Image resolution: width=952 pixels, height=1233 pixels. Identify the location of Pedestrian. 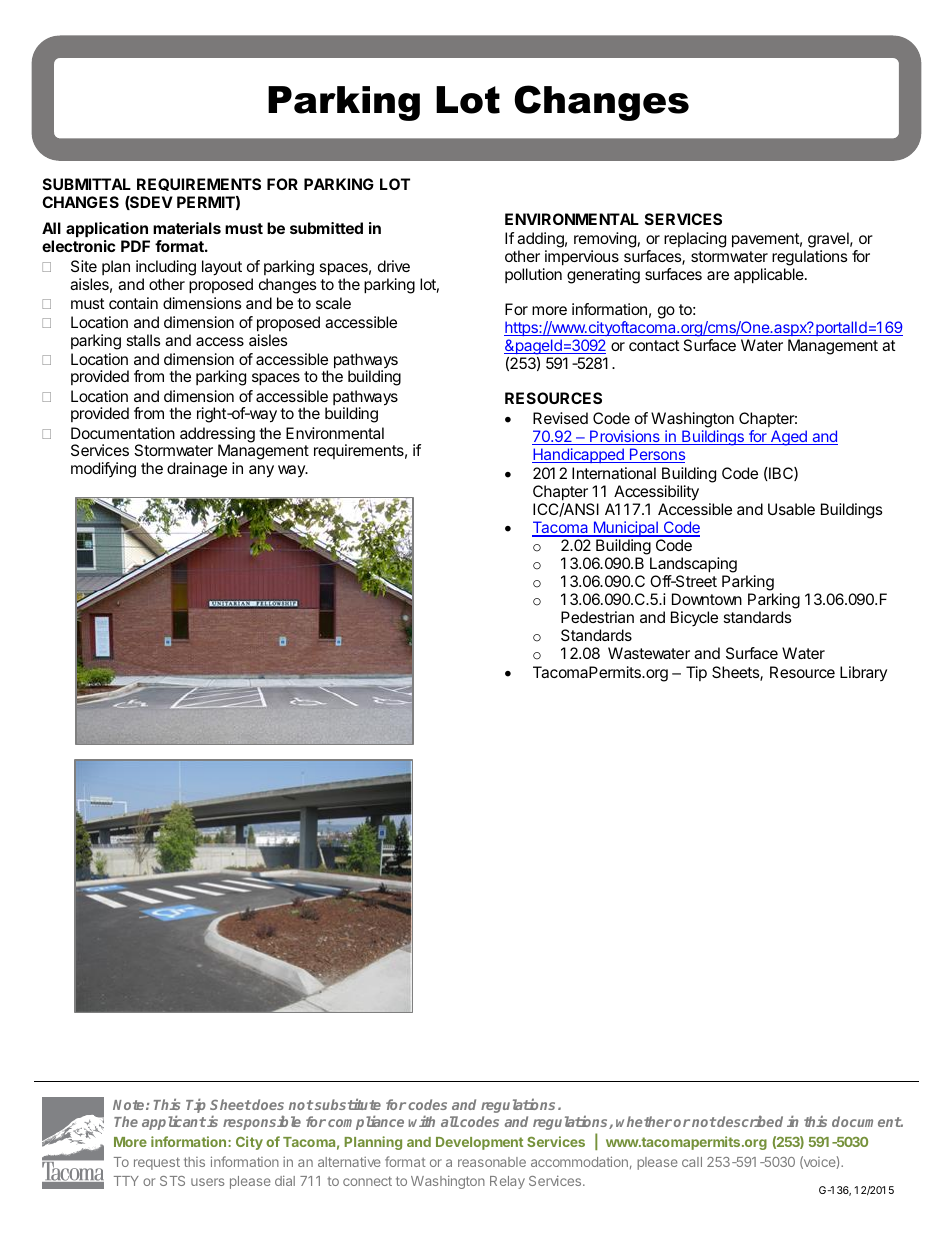
(597, 617).
